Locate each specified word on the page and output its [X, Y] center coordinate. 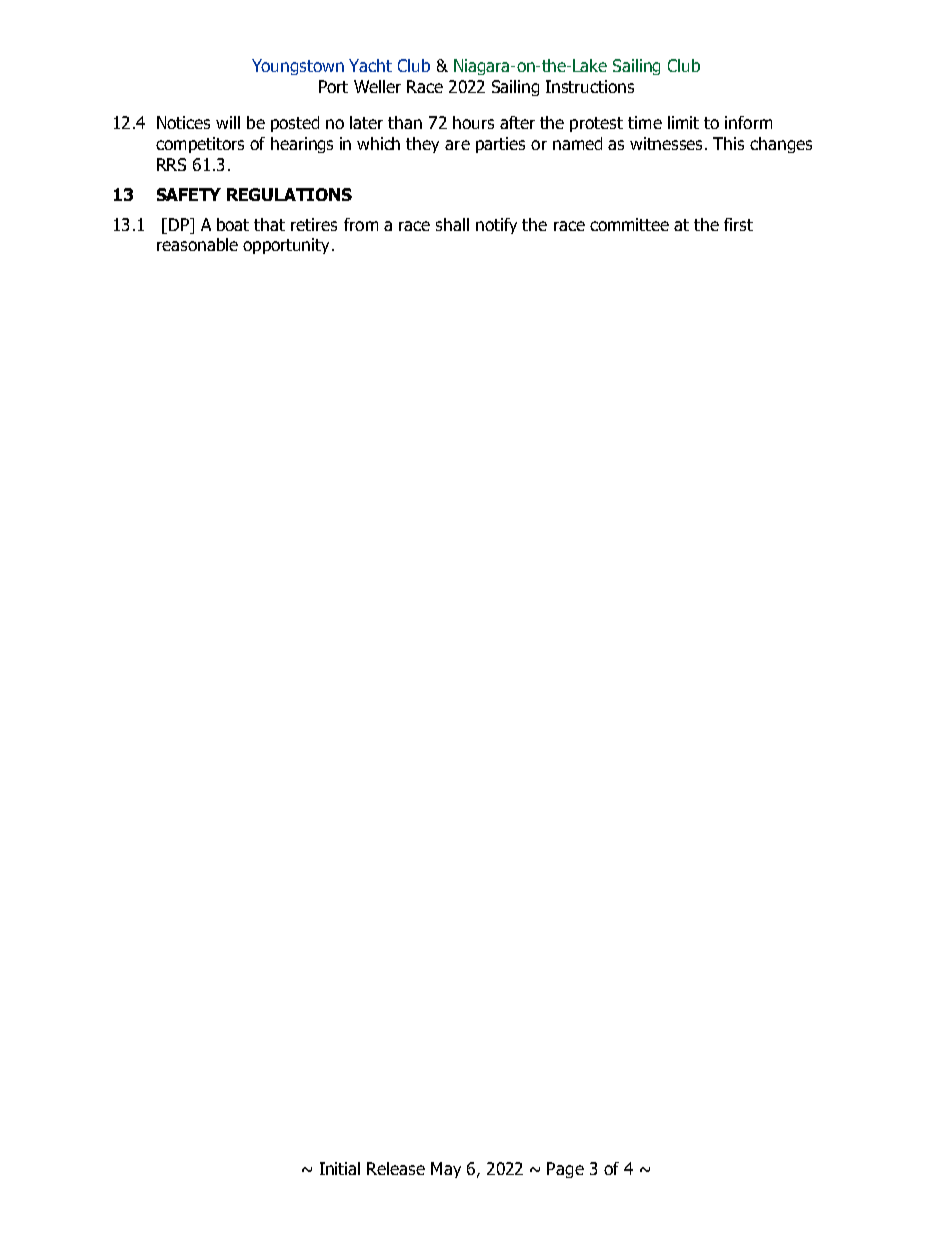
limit [683, 122]
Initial [340, 1168]
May [446, 1170]
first [738, 224]
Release [396, 1168]
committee [629, 224]
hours [473, 122]
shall [452, 224]
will [228, 122]
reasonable [197, 244]
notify [496, 226]
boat [233, 224]
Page [565, 1170]
